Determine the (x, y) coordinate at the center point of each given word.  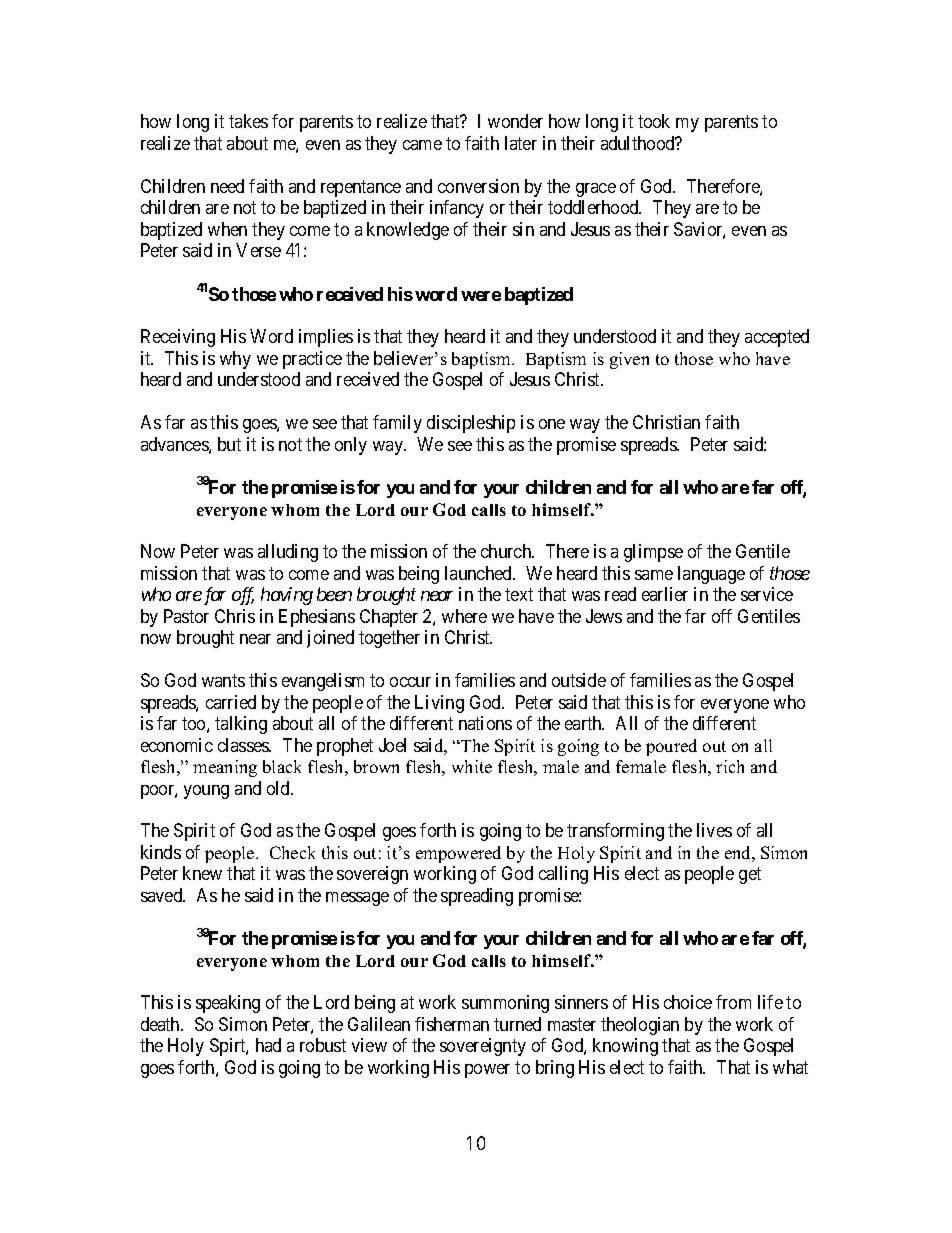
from (733, 1002)
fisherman (452, 1024)
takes (248, 121)
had (268, 1045)
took (654, 121)
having (287, 596)
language (711, 575)
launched (479, 573)
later (521, 143)
